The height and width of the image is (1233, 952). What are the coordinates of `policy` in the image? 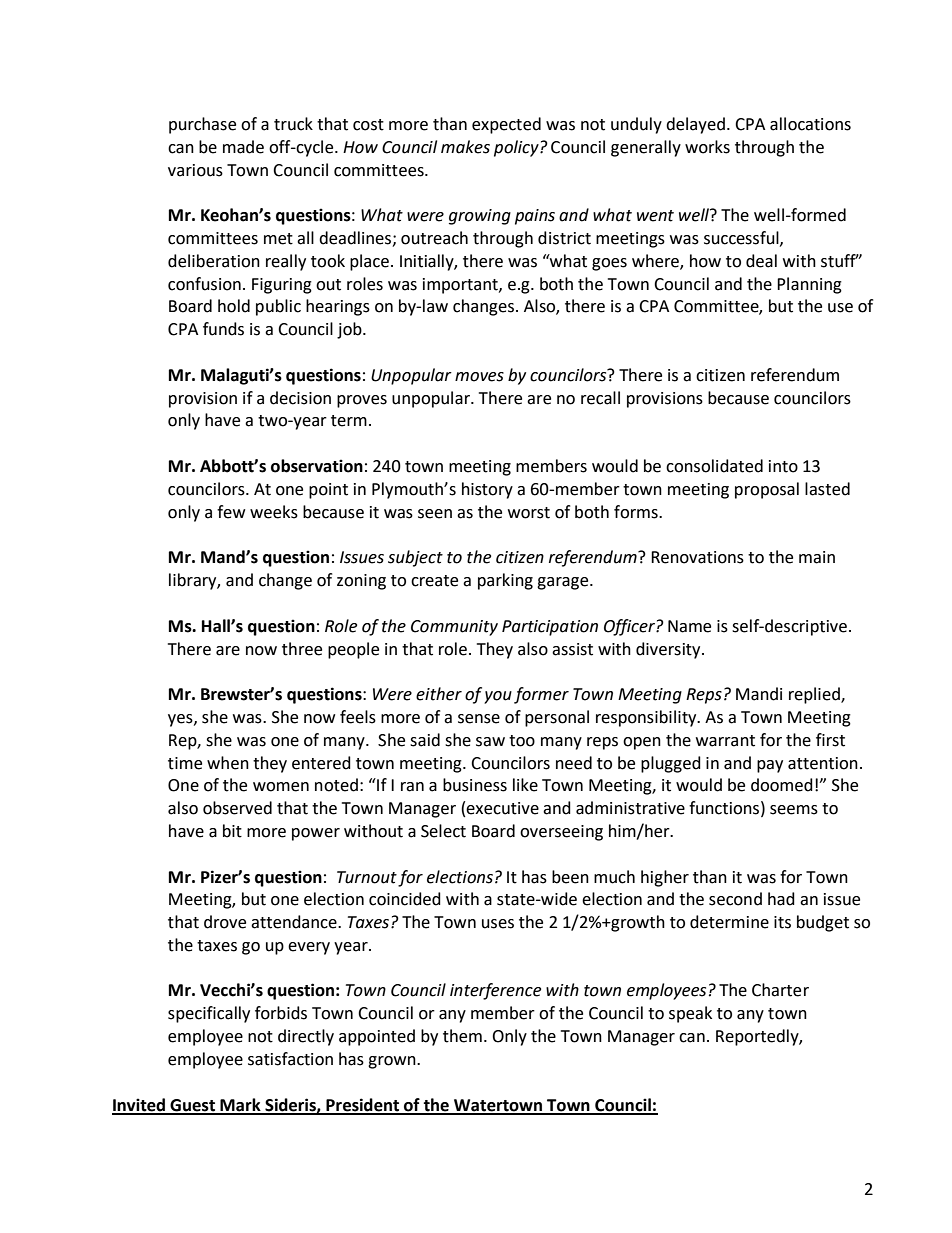 It's located at (517, 148).
